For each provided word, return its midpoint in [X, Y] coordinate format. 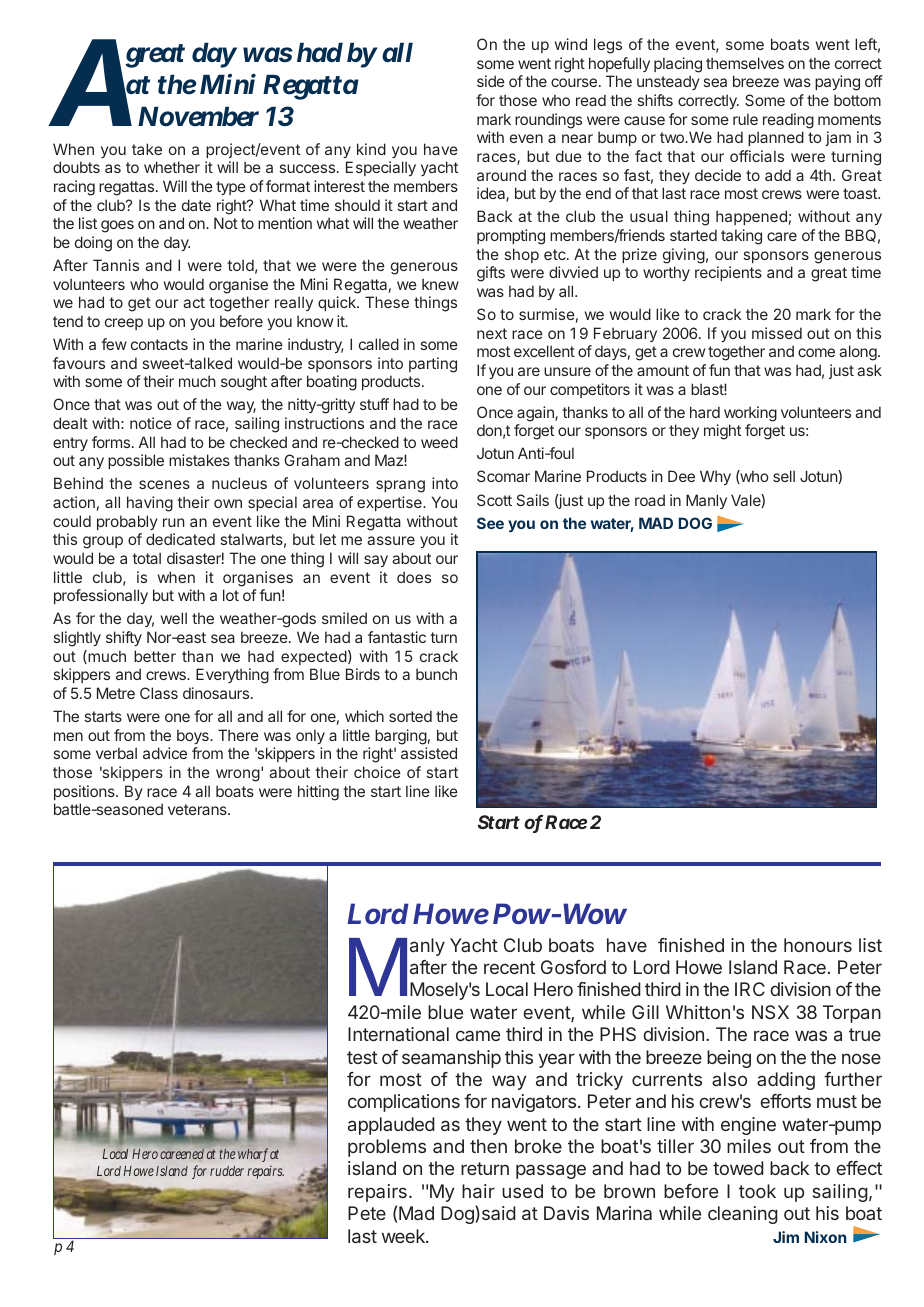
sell [784, 476]
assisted [429, 753]
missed [777, 333]
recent [509, 967]
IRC [750, 989]
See [490, 523]
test [362, 1057]
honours [818, 945]
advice [165, 753]
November [198, 116]
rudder [227, 1171]
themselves [745, 63]
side [491, 81]
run [174, 522]
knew [440, 284]
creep [124, 324]
